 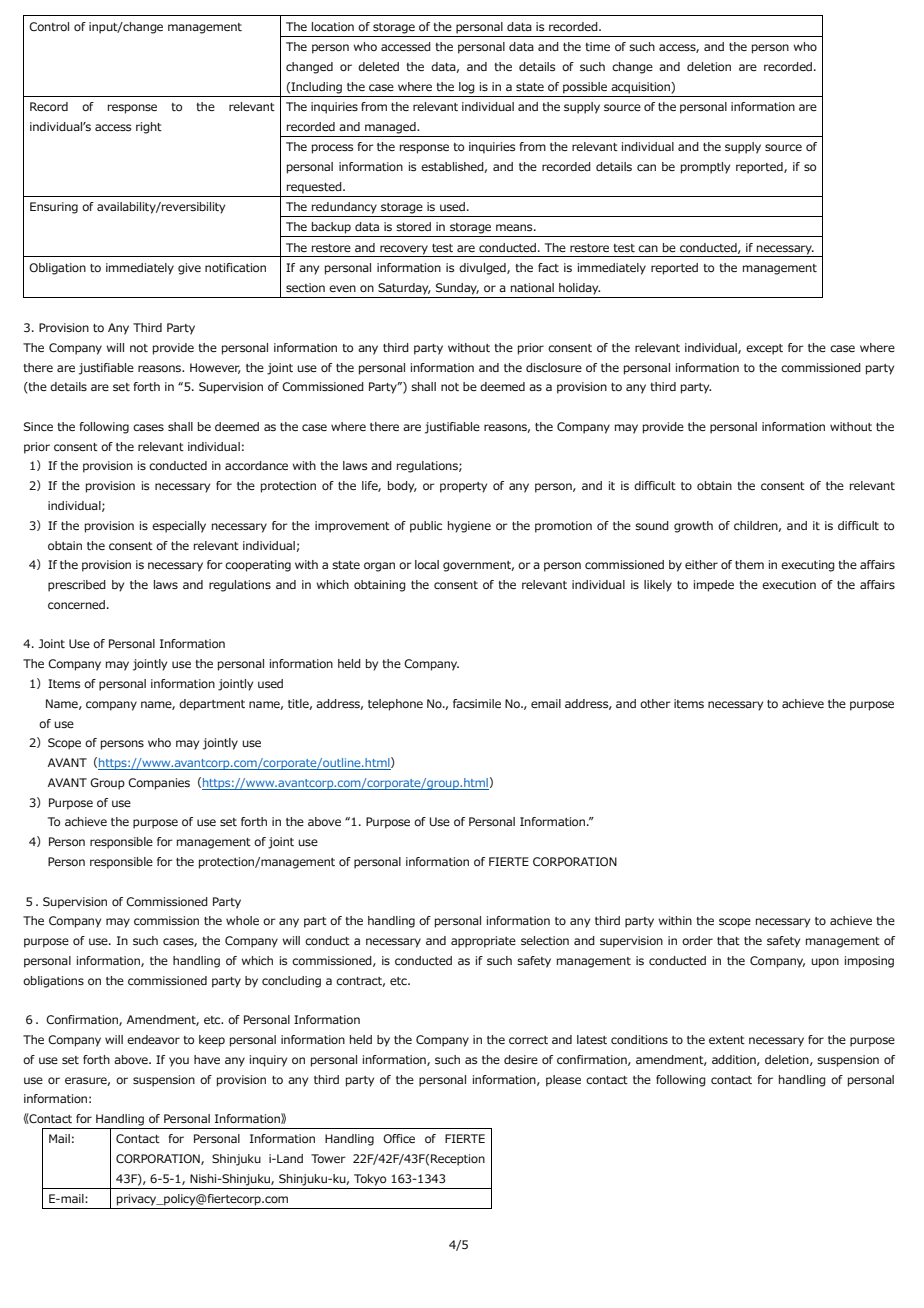 What do you see at coordinates (467, 88) in the image?
I see `log` at bounding box center [467, 88].
